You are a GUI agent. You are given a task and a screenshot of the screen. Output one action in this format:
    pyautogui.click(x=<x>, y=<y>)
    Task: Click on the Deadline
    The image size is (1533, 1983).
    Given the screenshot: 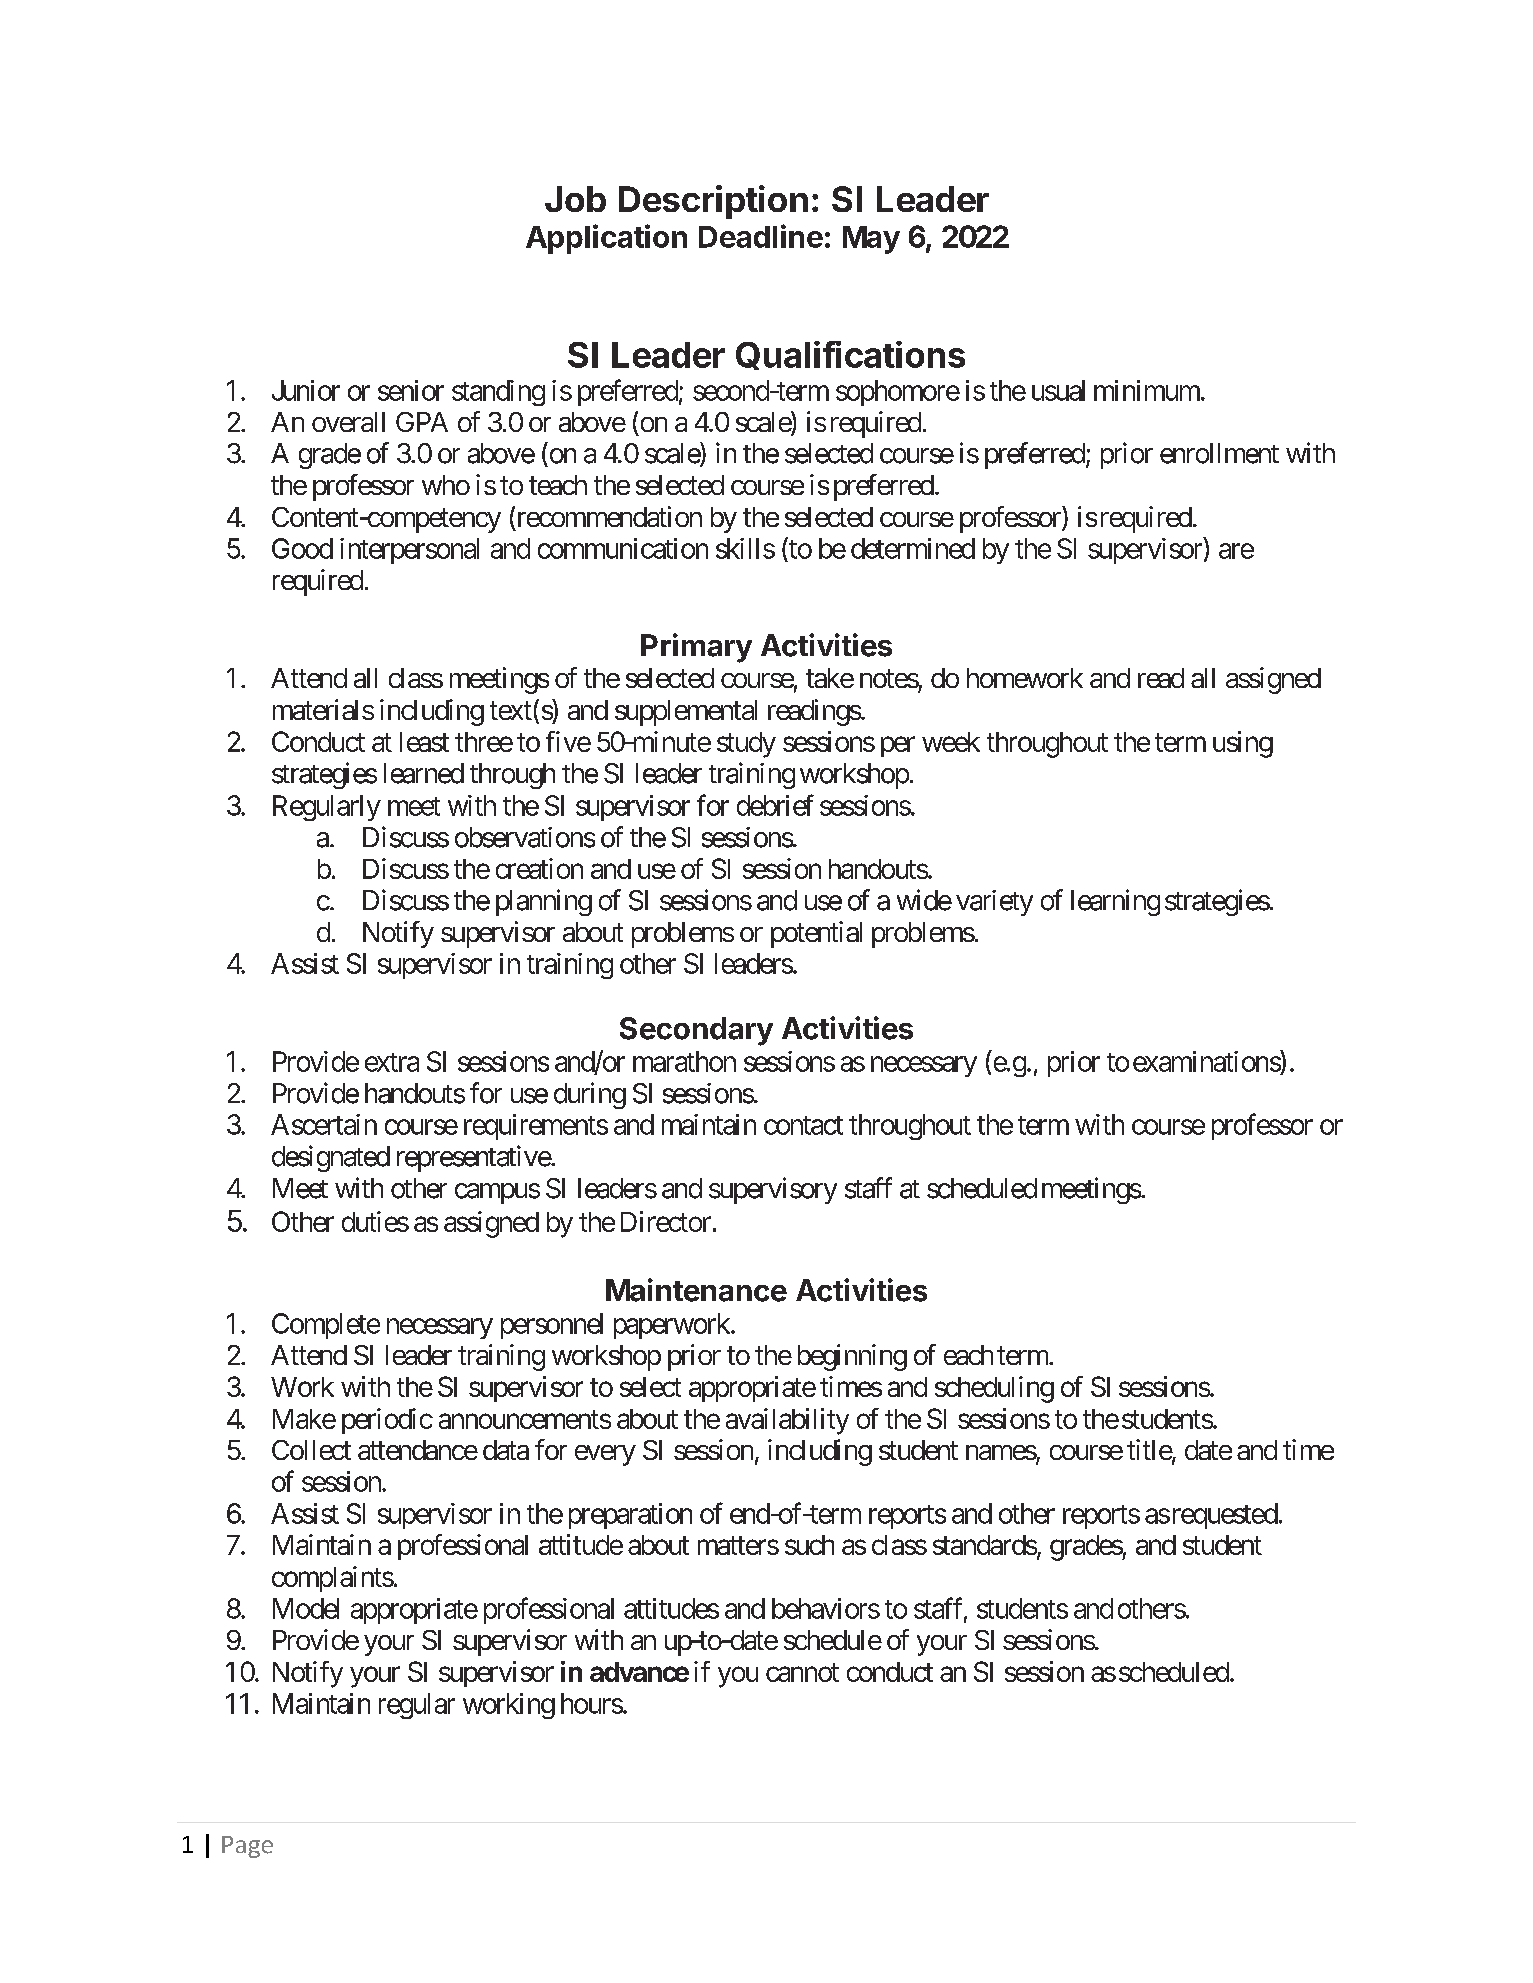 What is the action you would take?
    pyautogui.click(x=761, y=236)
